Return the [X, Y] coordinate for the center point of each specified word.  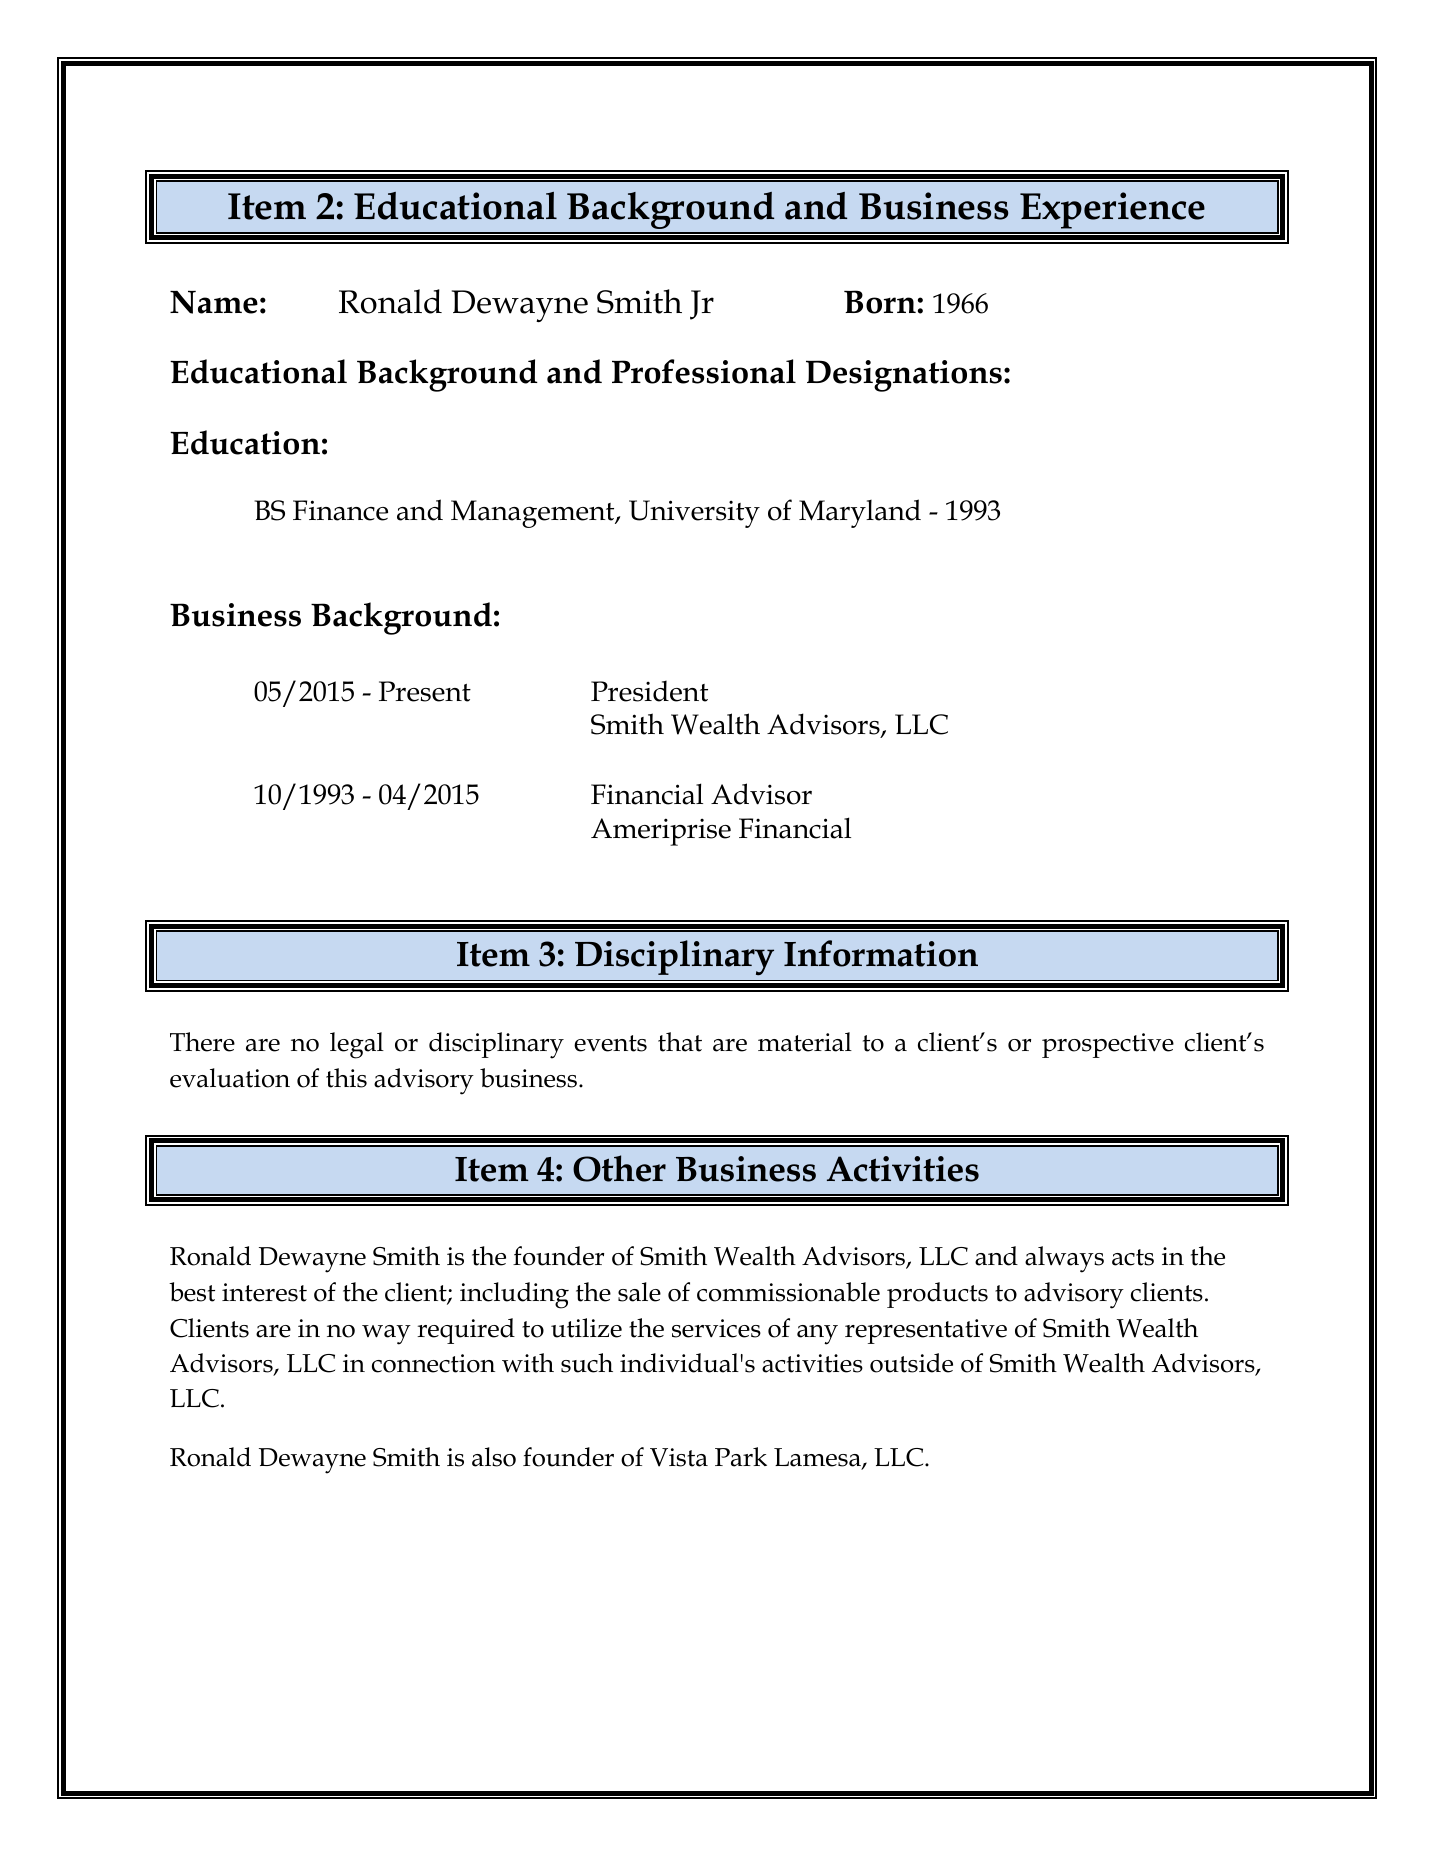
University [694, 514]
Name [214, 302]
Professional [704, 371]
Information [881, 953]
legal [357, 1045]
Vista [679, 1457]
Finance [340, 510]
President [649, 691]
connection [433, 1363]
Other [619, 1168]
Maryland [860, 513]
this [346, 1078]
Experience [1112, 210]
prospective [1108, 1045]
